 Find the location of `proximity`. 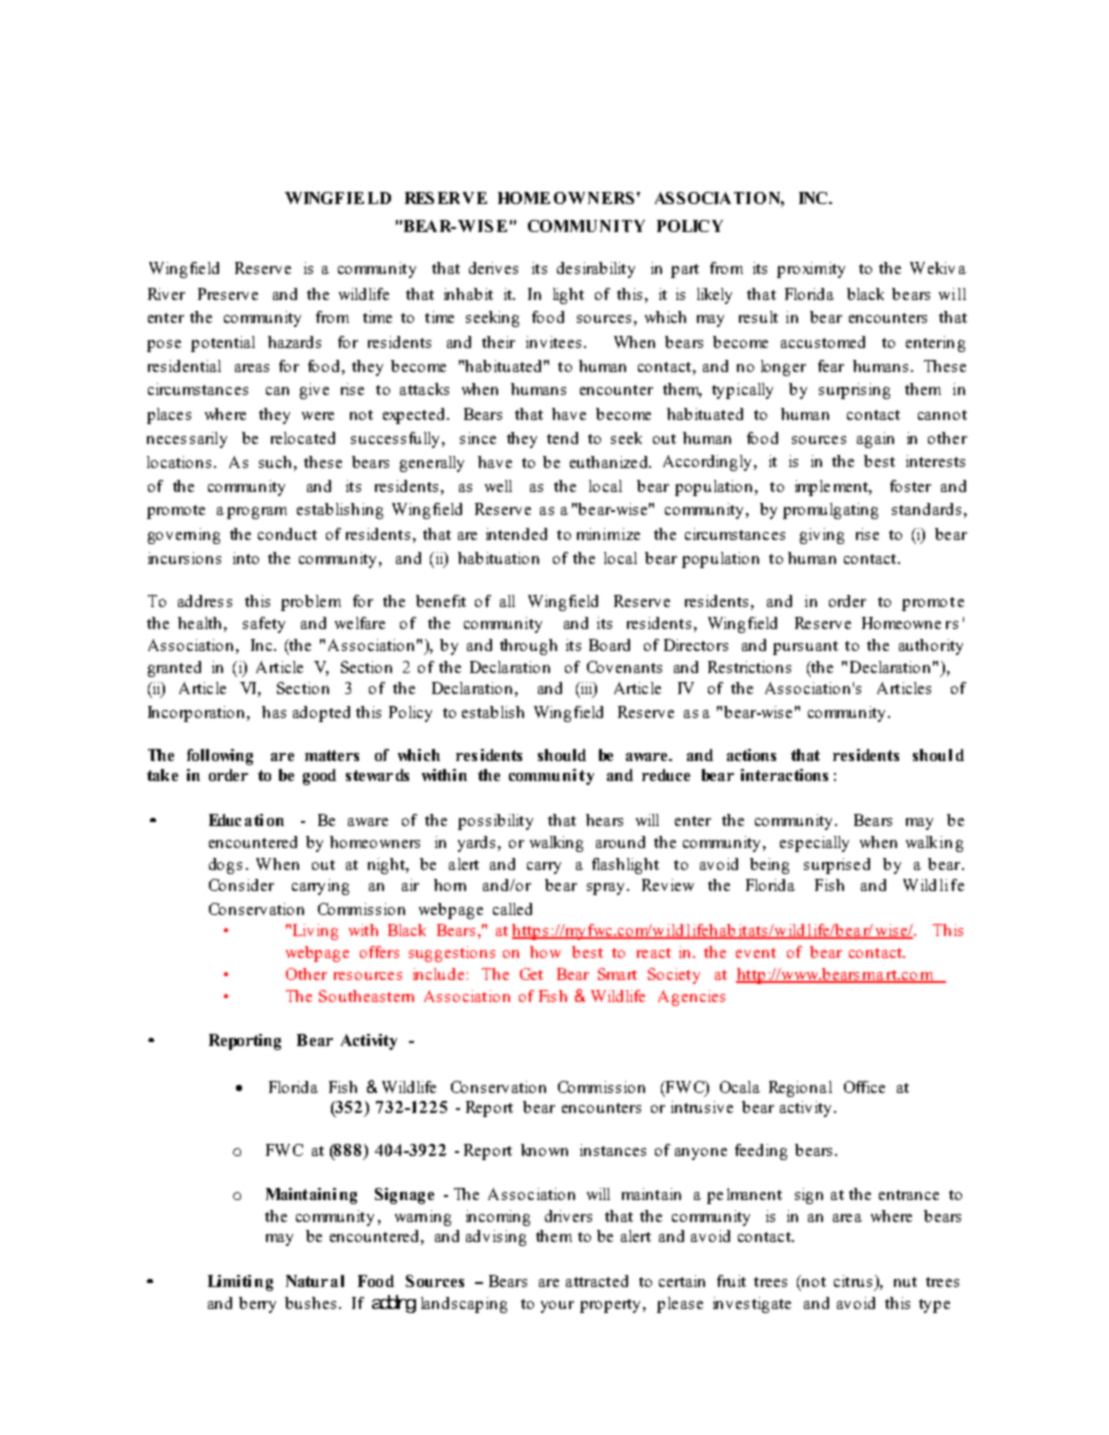

proximity is located at coordinates (811, 270).
